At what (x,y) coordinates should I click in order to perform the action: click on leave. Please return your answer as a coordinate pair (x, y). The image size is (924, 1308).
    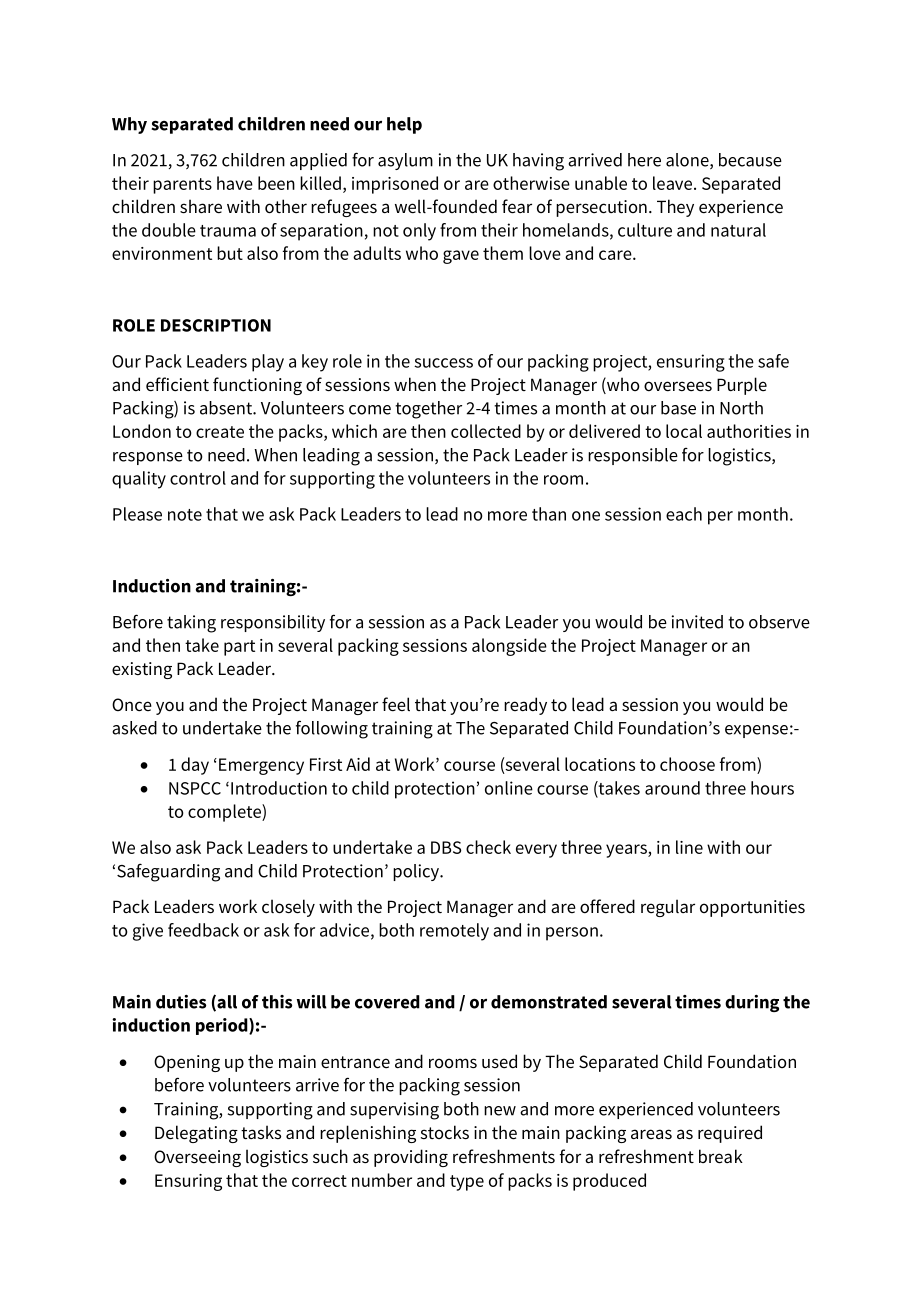
    Looking at the image, I should click on (672, 183).
